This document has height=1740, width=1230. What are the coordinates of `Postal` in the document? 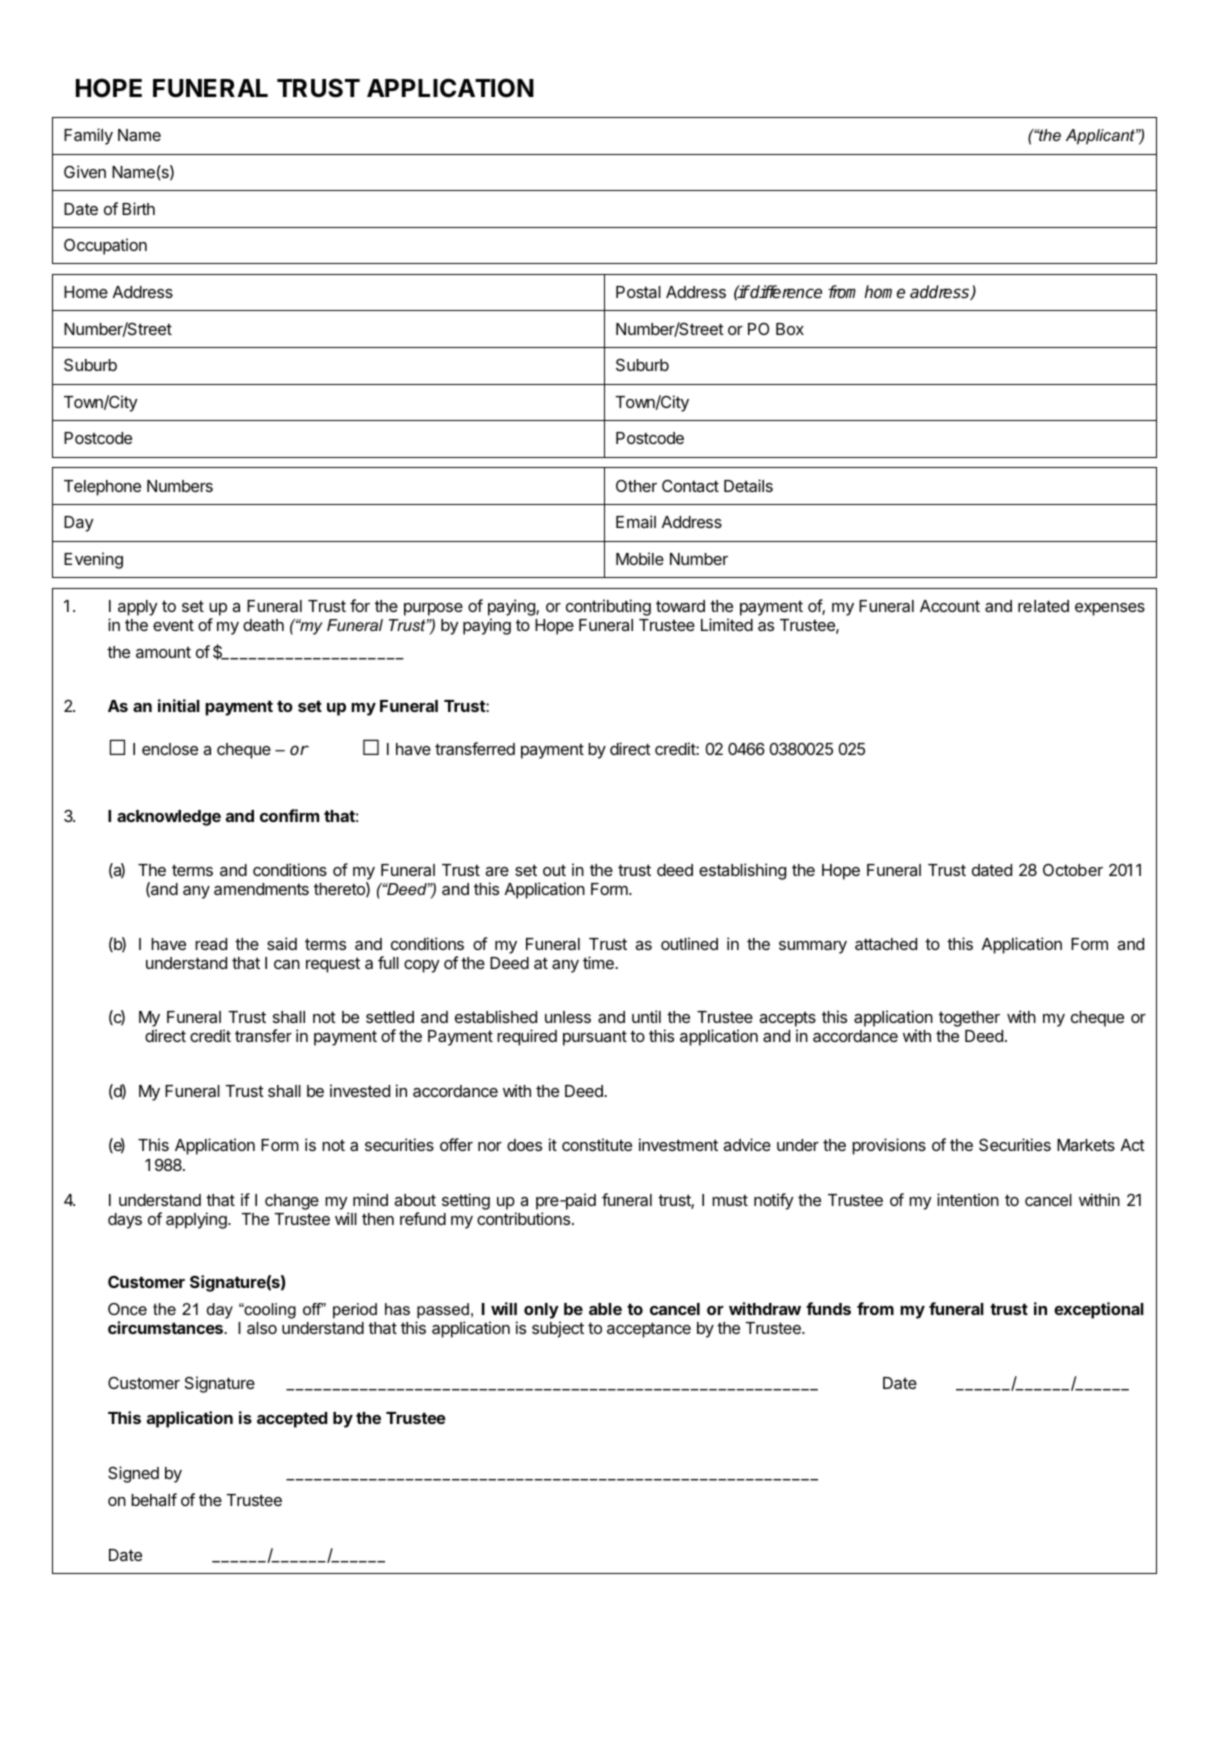 It's located at (638, 292).
